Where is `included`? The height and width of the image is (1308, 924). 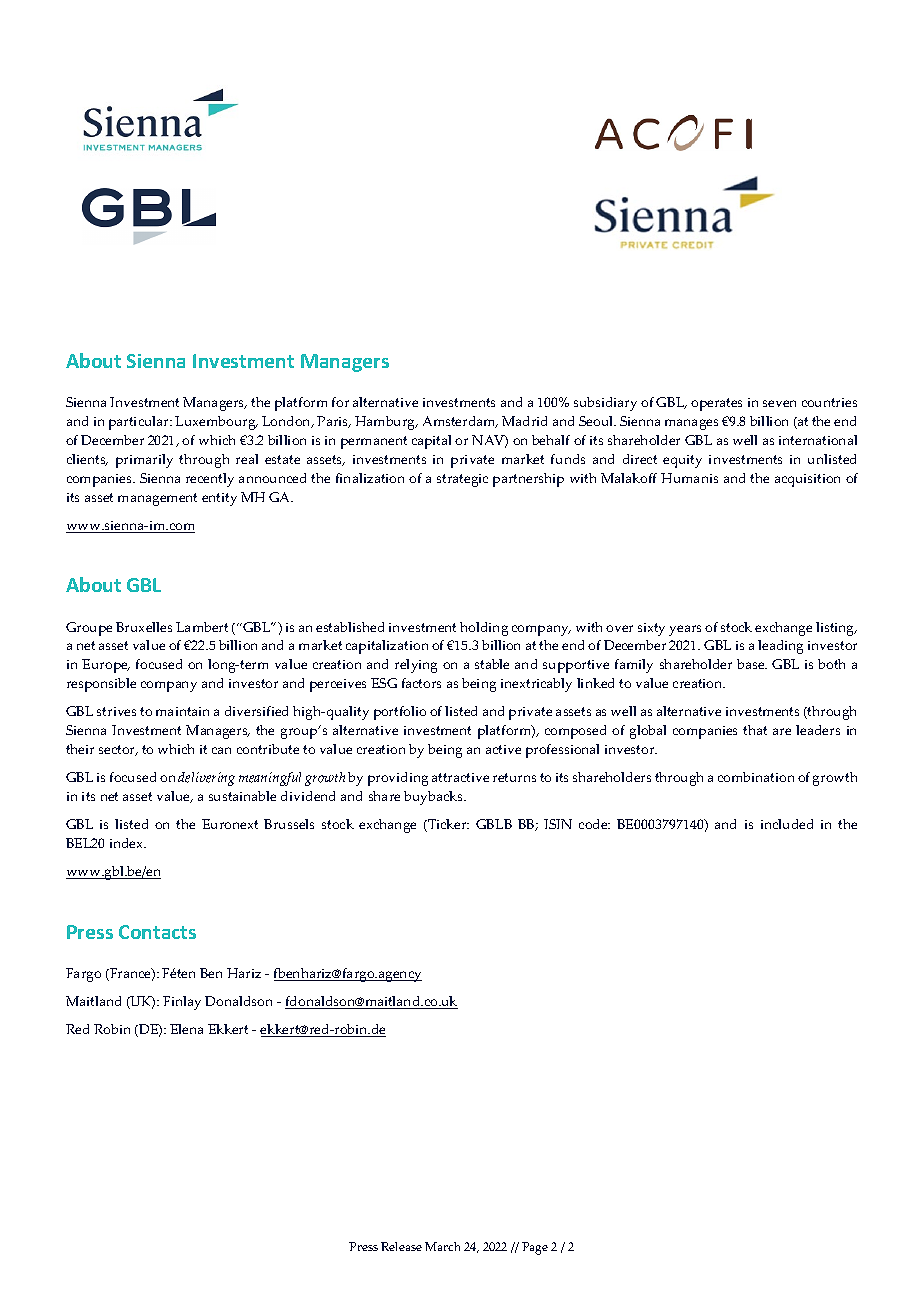 included is located at coordinates (787, 824).
